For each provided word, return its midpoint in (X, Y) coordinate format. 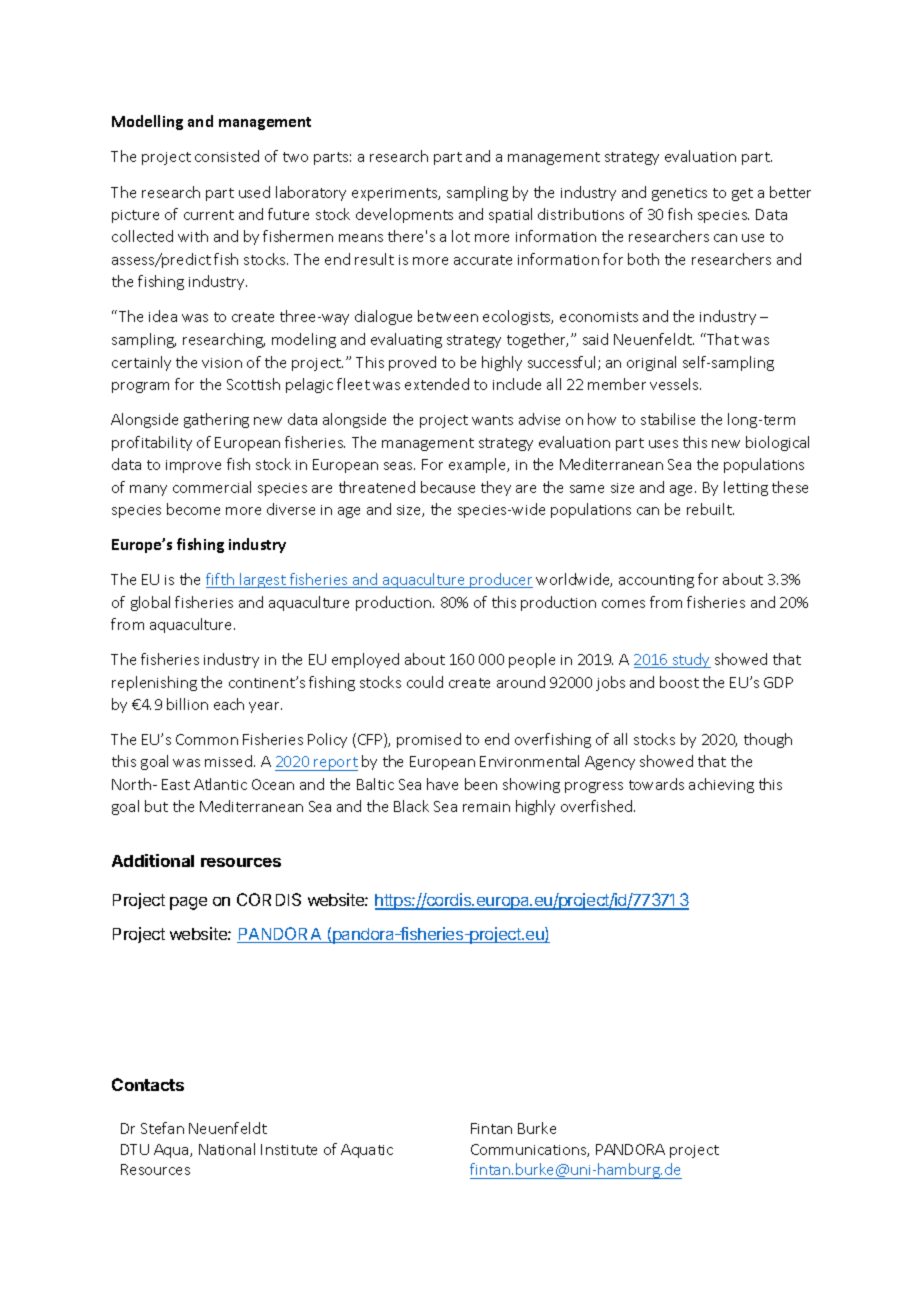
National (227, 1149)
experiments (396, 194)
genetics (679, 194)
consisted (227, 156)
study (691, 660)
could (425, 682)
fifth (221, 580)
